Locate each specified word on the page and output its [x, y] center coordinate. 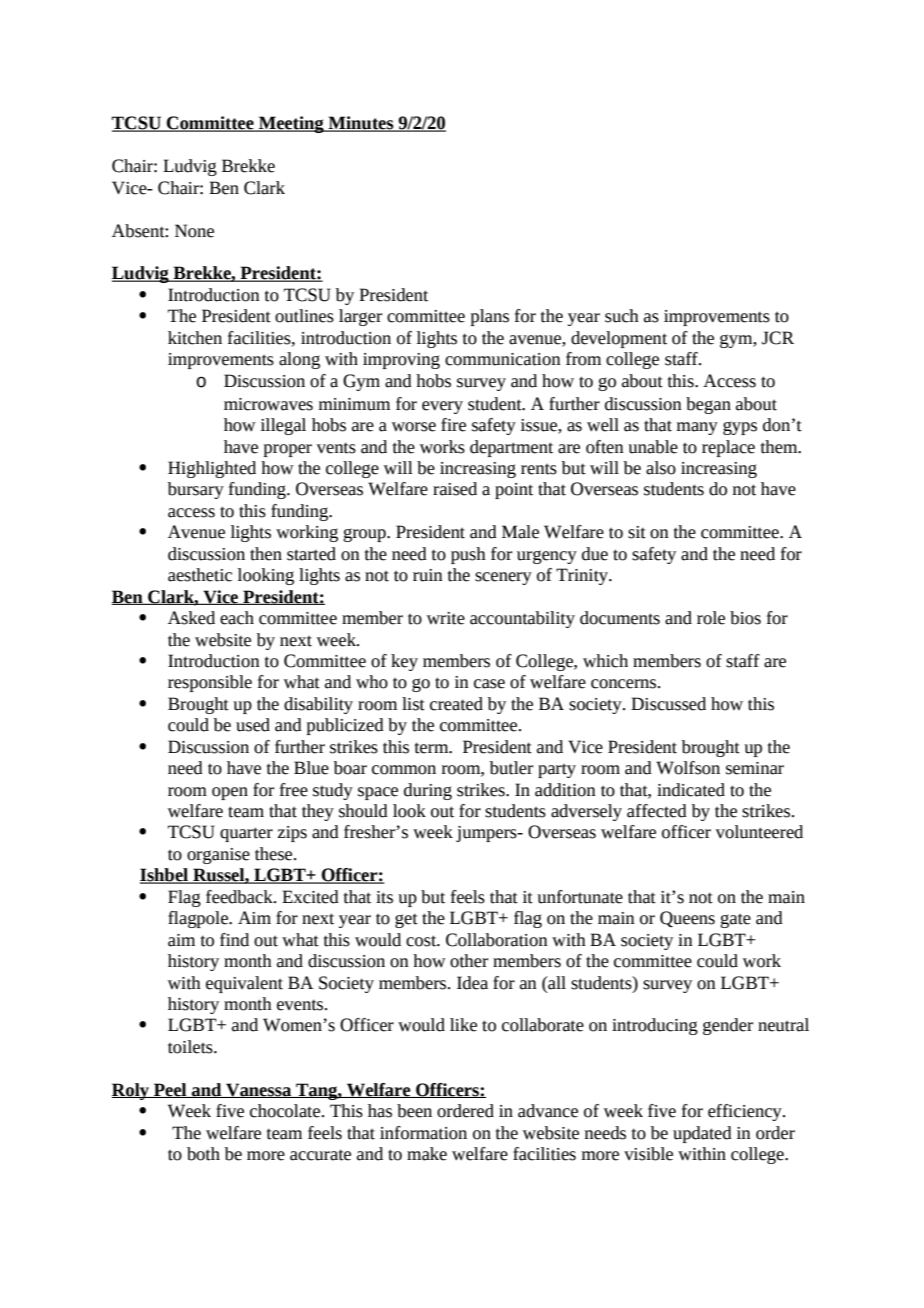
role [711, 618]
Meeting [291, 124]
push [468, 555]
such [622, 316]
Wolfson [688, 768]
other [469, 961]
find [234, 940]
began [708, 405]
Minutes [361, 124]
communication [503, 359]
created [456, 704]
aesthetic [200, 575]
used [253, 725]
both [203, 1154]
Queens [687, 919]
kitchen [195, 338]
